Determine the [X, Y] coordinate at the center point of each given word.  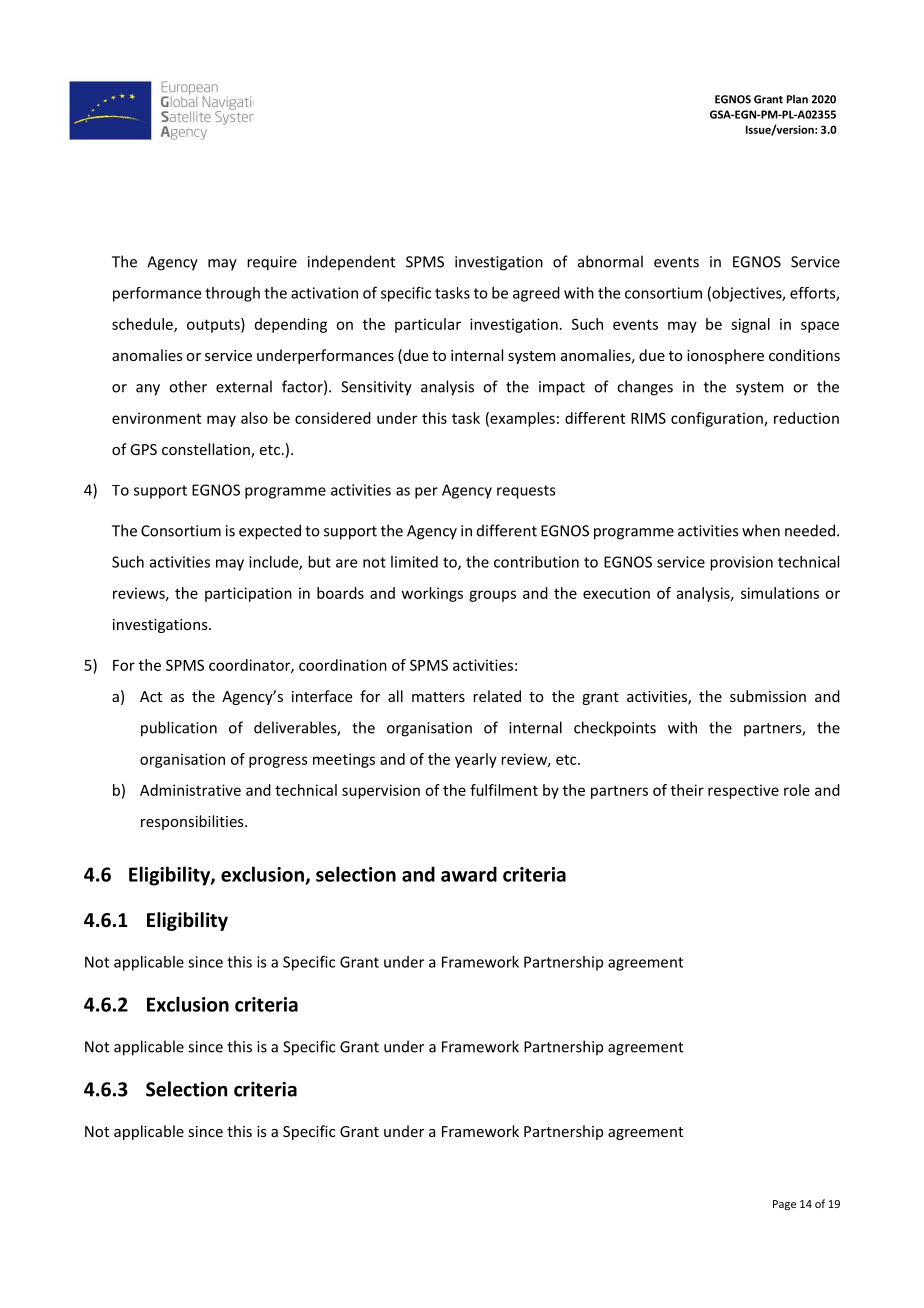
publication [179, 729]
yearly [476, 760]
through [232, 294]
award [469, 874]
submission [768, 696]
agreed [536, 294]
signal [750, 325]
